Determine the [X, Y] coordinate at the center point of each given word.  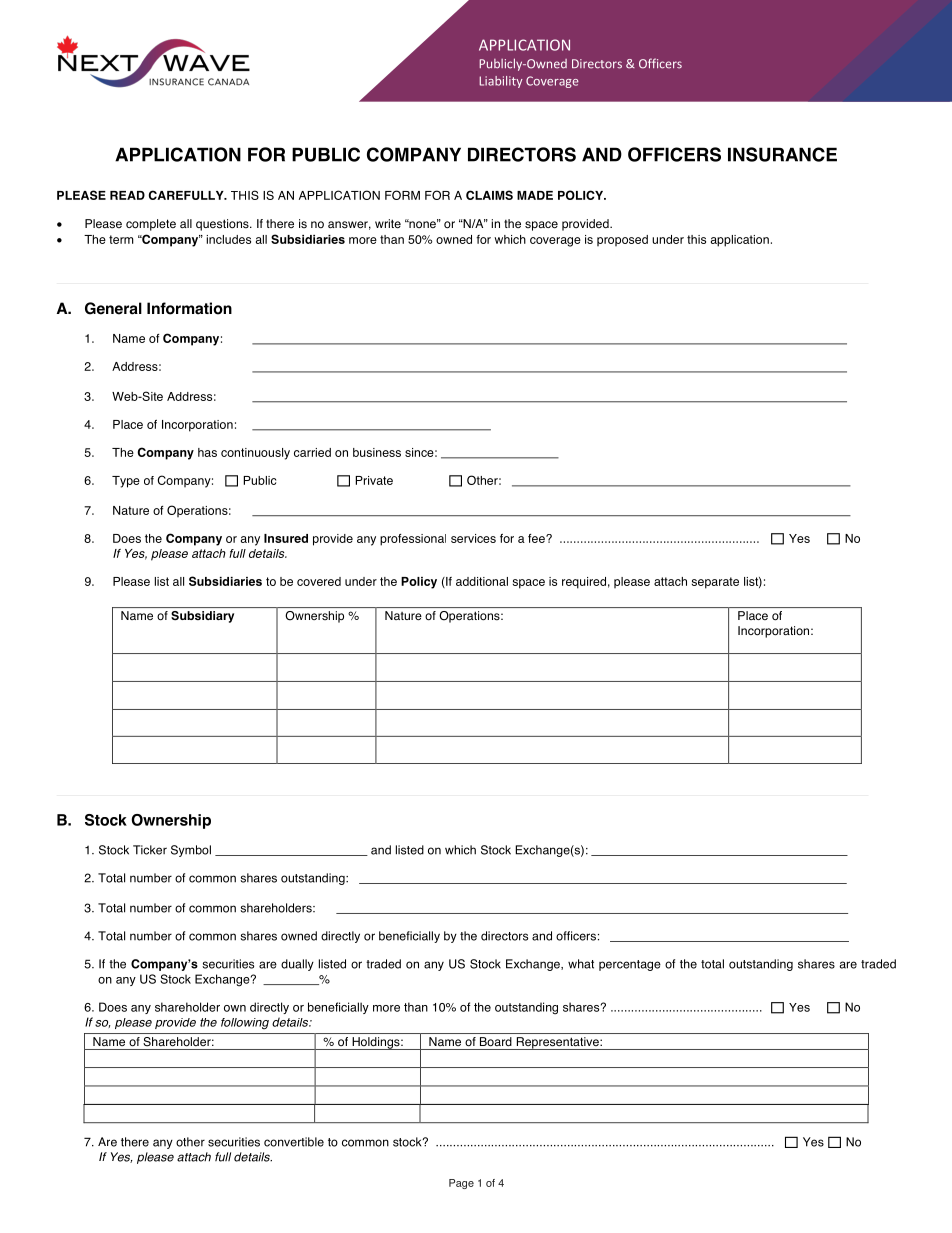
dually [297, 965]
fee [537, 538]
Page [461, 1184]
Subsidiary [202, 617]
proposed [622, 240]
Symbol [191, 851]
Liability [501, 82]
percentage [630, 965]
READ [127, 195]
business [377, 452]
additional [482, 581]
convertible [294, 1142]
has [207, 452]
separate [715, 583]
